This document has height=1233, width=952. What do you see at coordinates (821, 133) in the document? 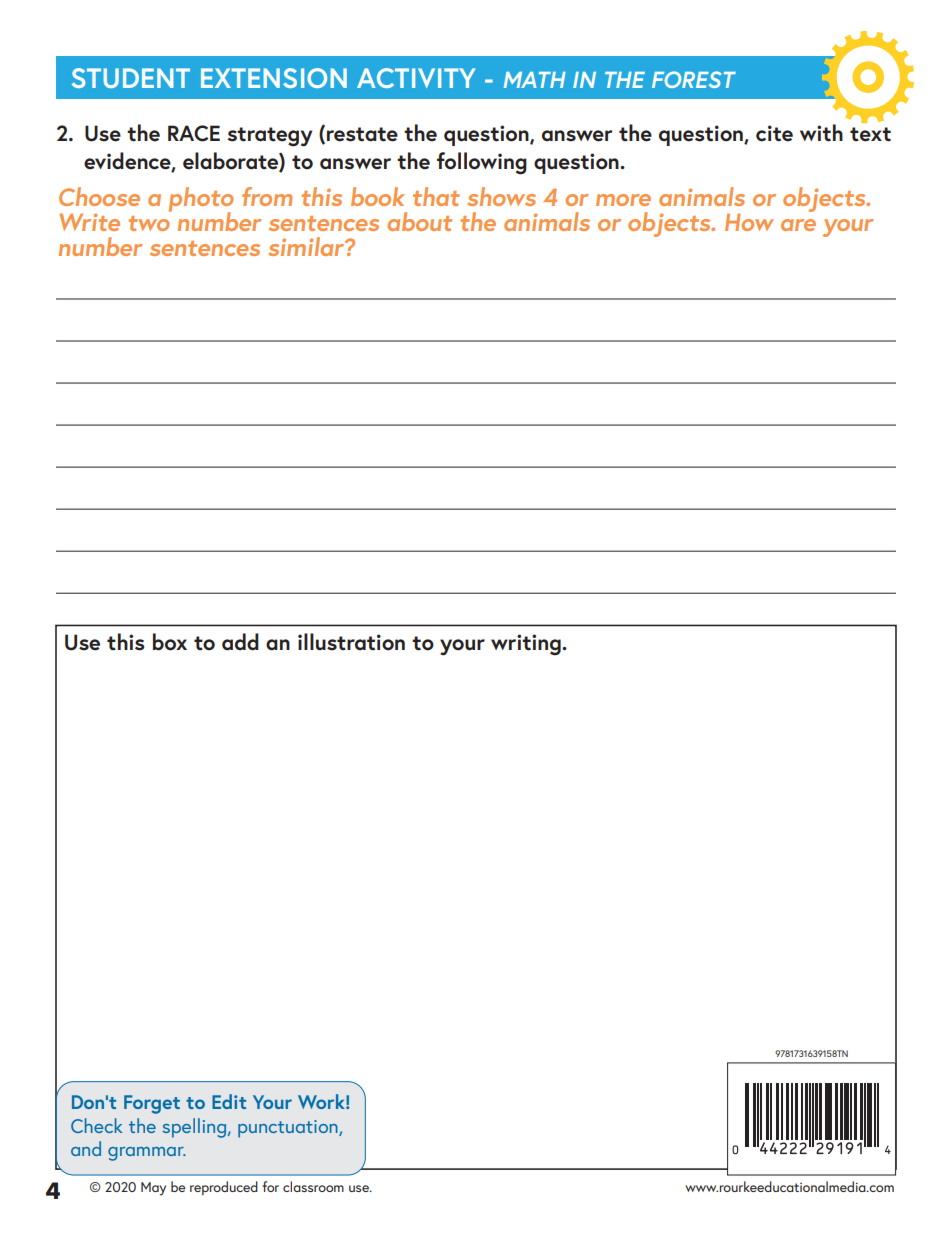
I see `with` at bounding box center [821, 133].
